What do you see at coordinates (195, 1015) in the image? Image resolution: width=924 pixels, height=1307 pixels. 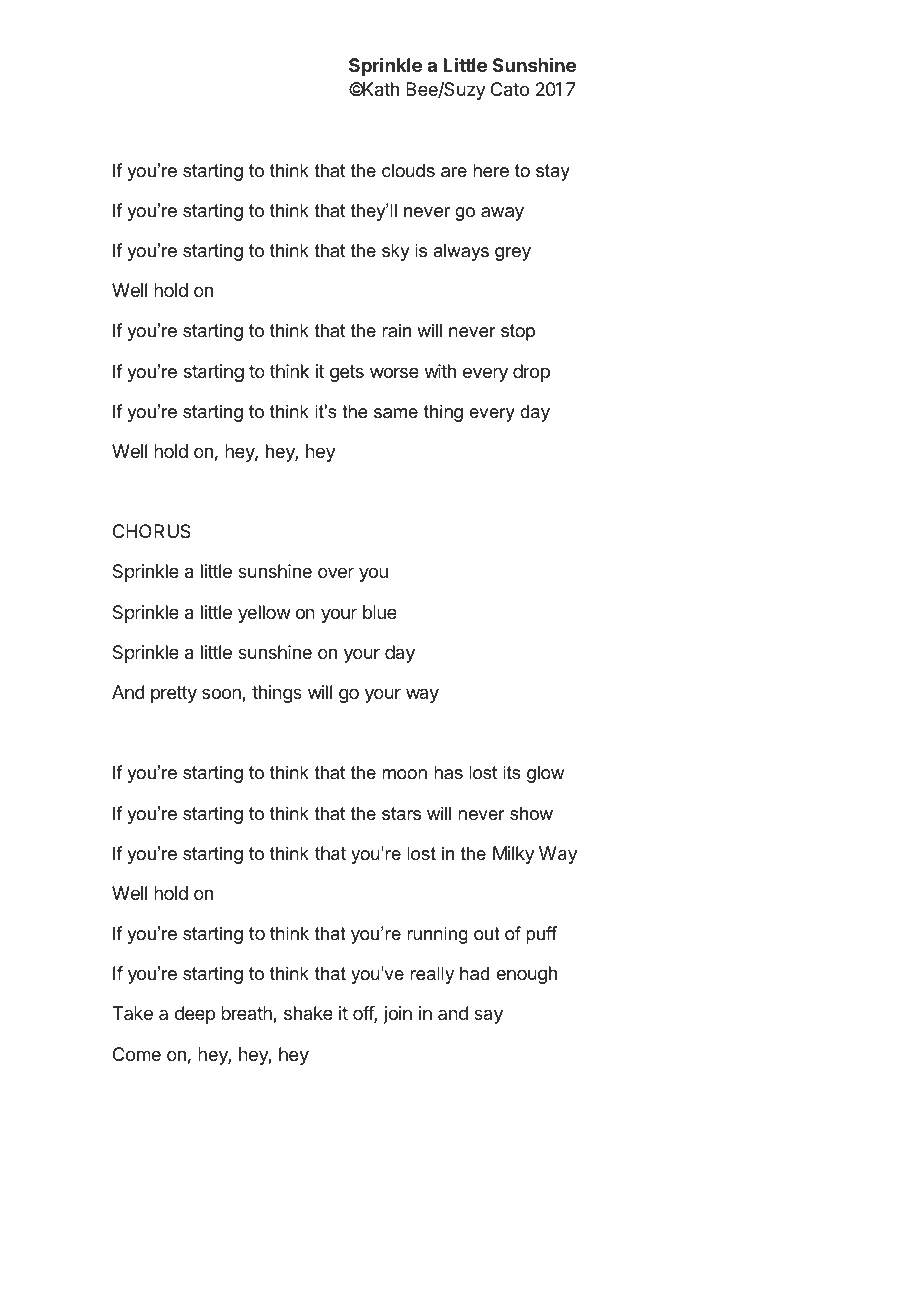 I see `deep` at bounding box center [195, 1015].
